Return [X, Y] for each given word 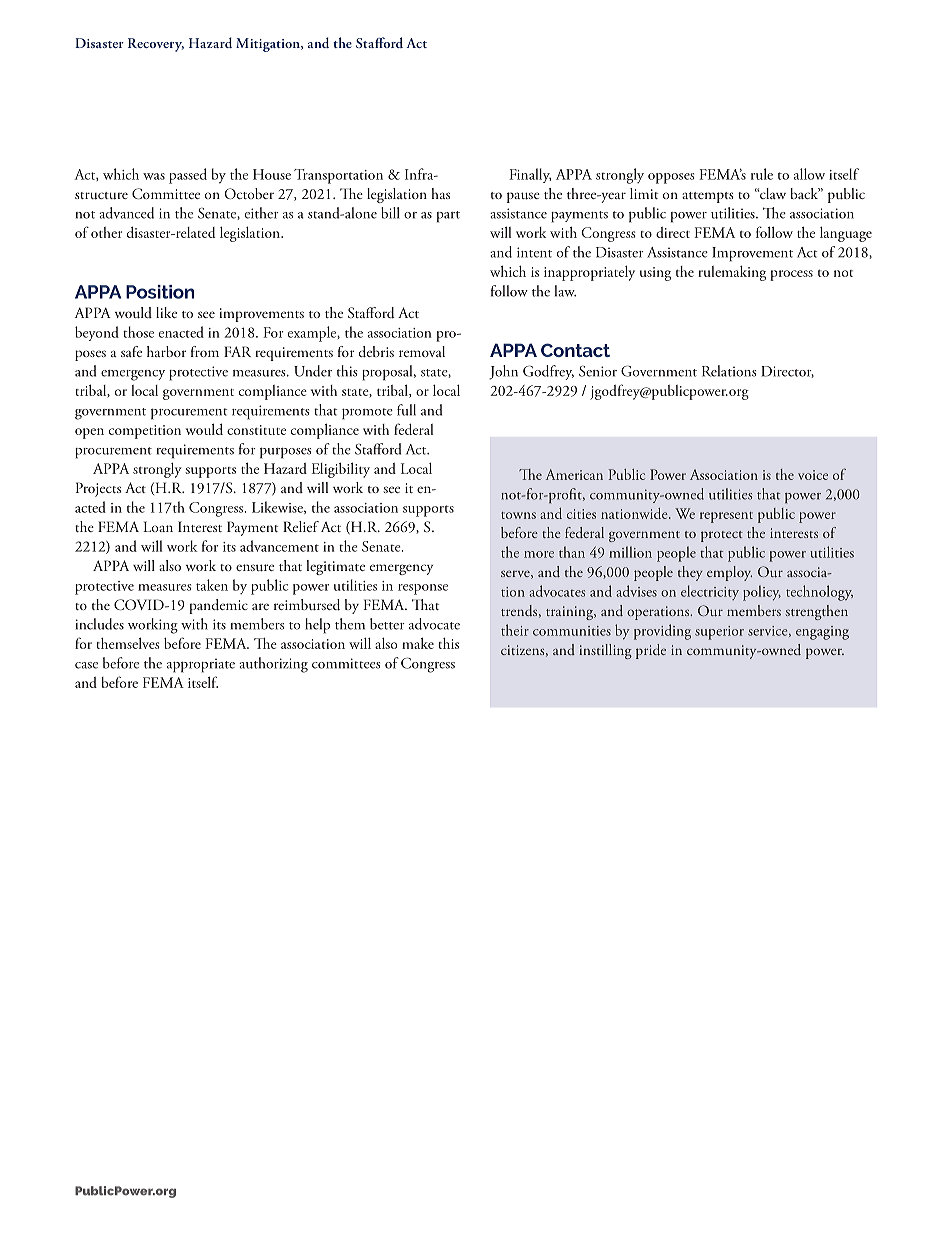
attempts [708, 197]
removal [422, 351]
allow [809, 174]
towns [518, 515]
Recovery [156, 45]
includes [100, 624]
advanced [126, 213]
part [448, 217]
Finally [530, 175]
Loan [158, 526]
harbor [166, 351]
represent [726, 517]
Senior [598, 371]
